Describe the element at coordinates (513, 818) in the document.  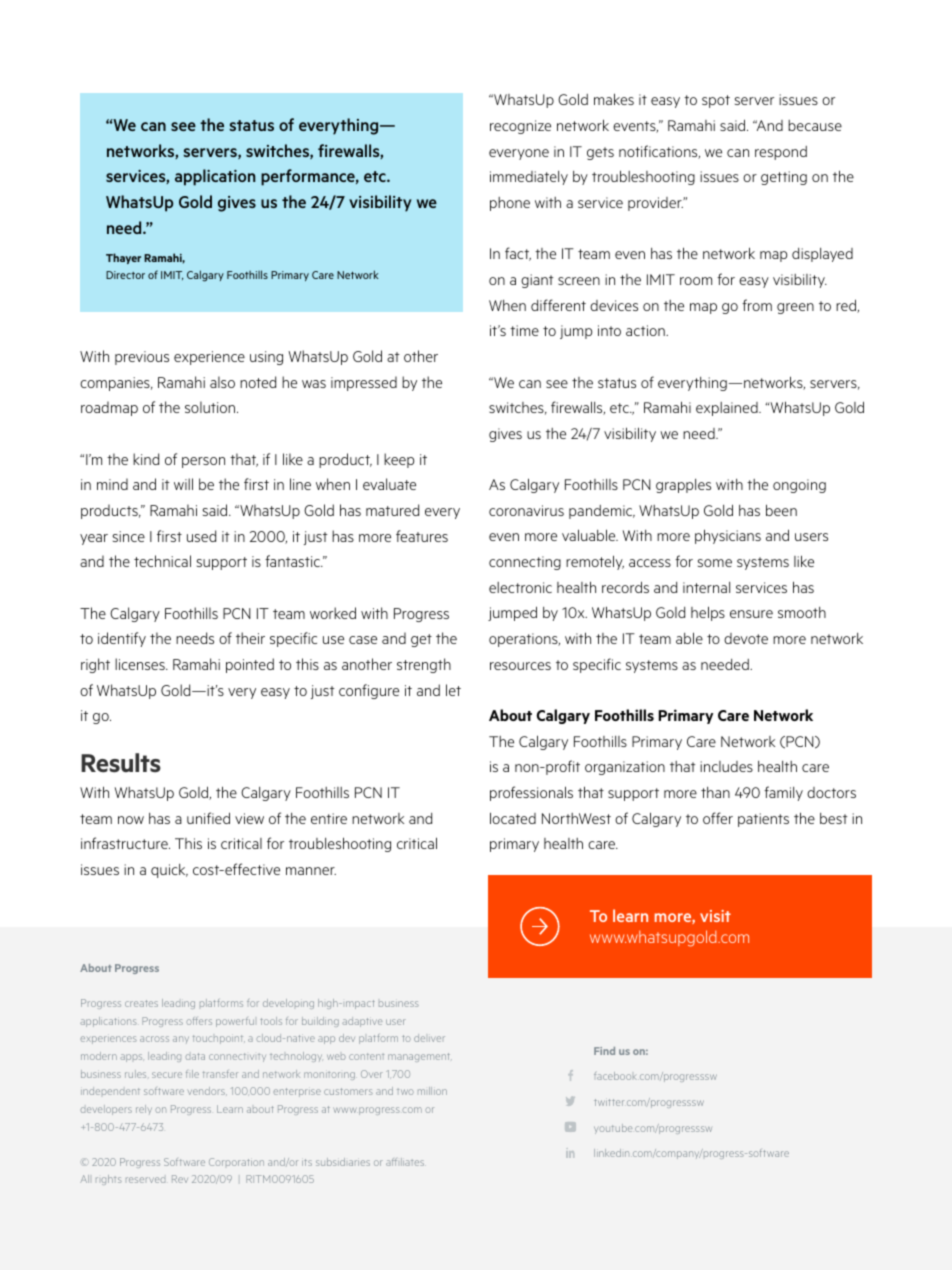
I see `located` at that location.
